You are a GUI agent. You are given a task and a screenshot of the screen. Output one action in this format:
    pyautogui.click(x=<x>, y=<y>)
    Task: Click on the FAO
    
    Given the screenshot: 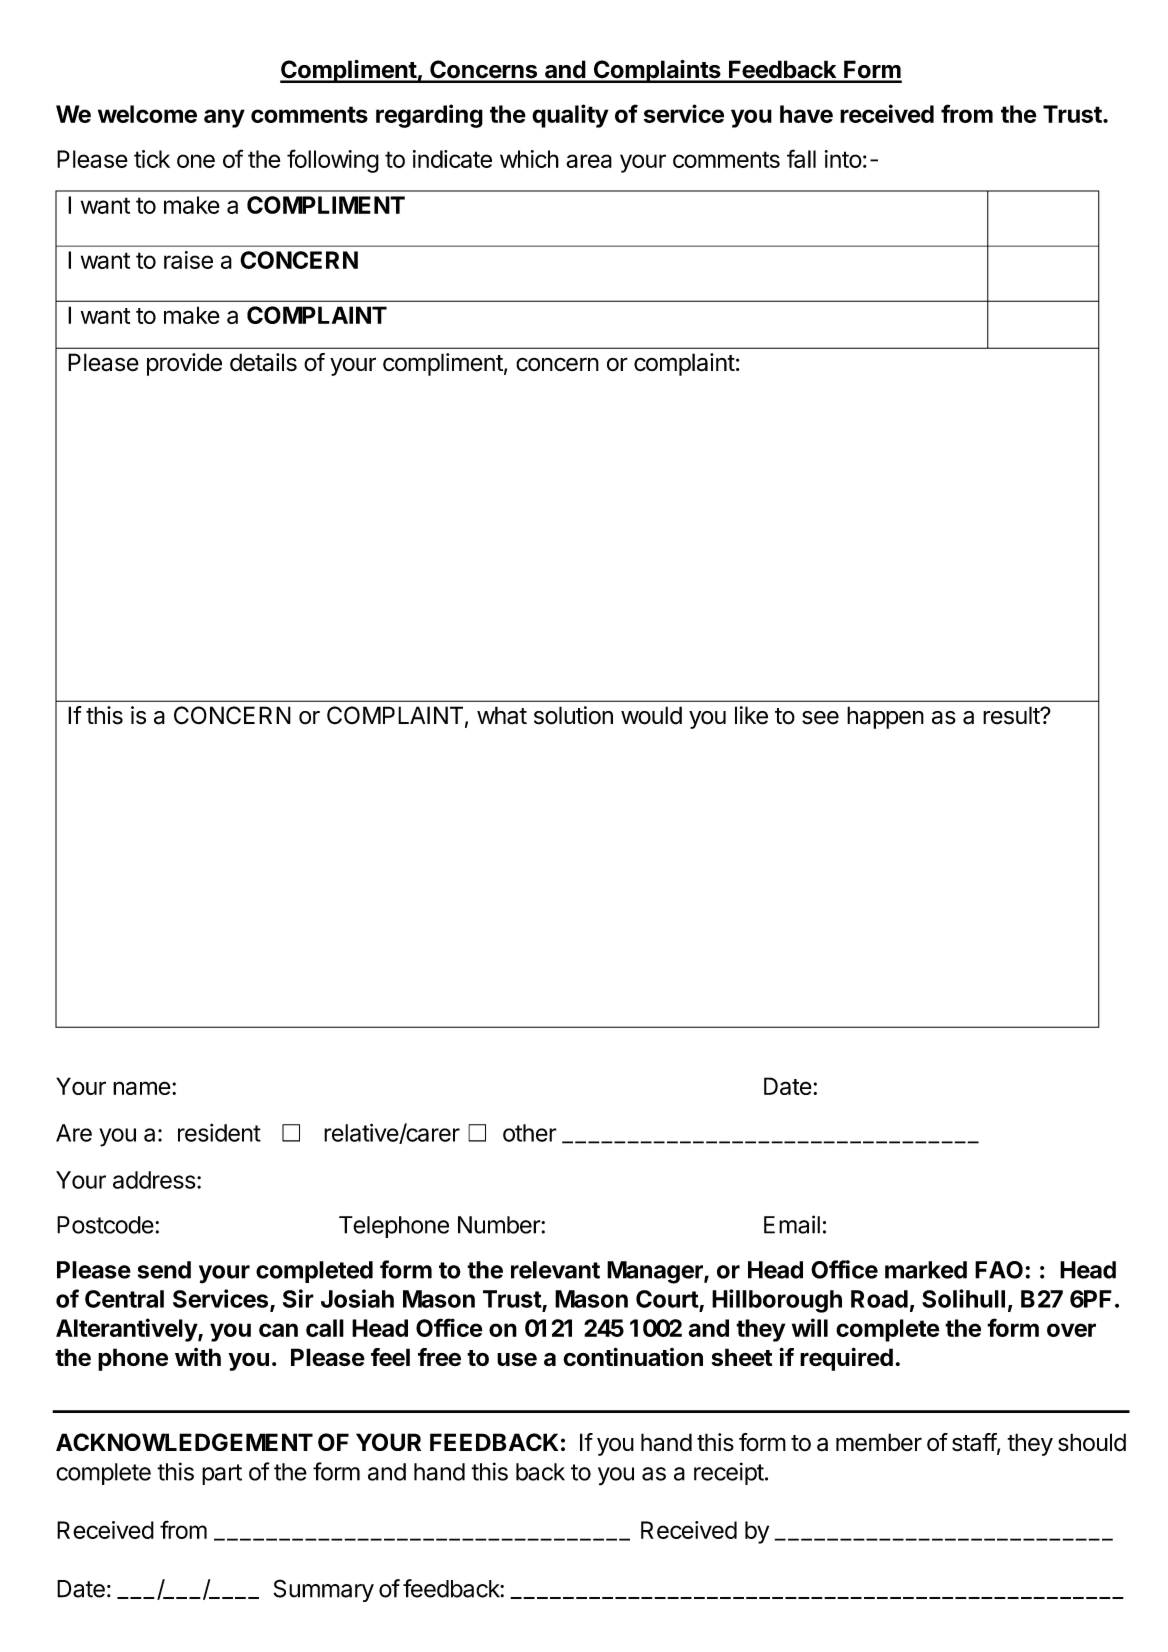 What is the action you would take?
    pyautogui.click(x=999, y=1270)
